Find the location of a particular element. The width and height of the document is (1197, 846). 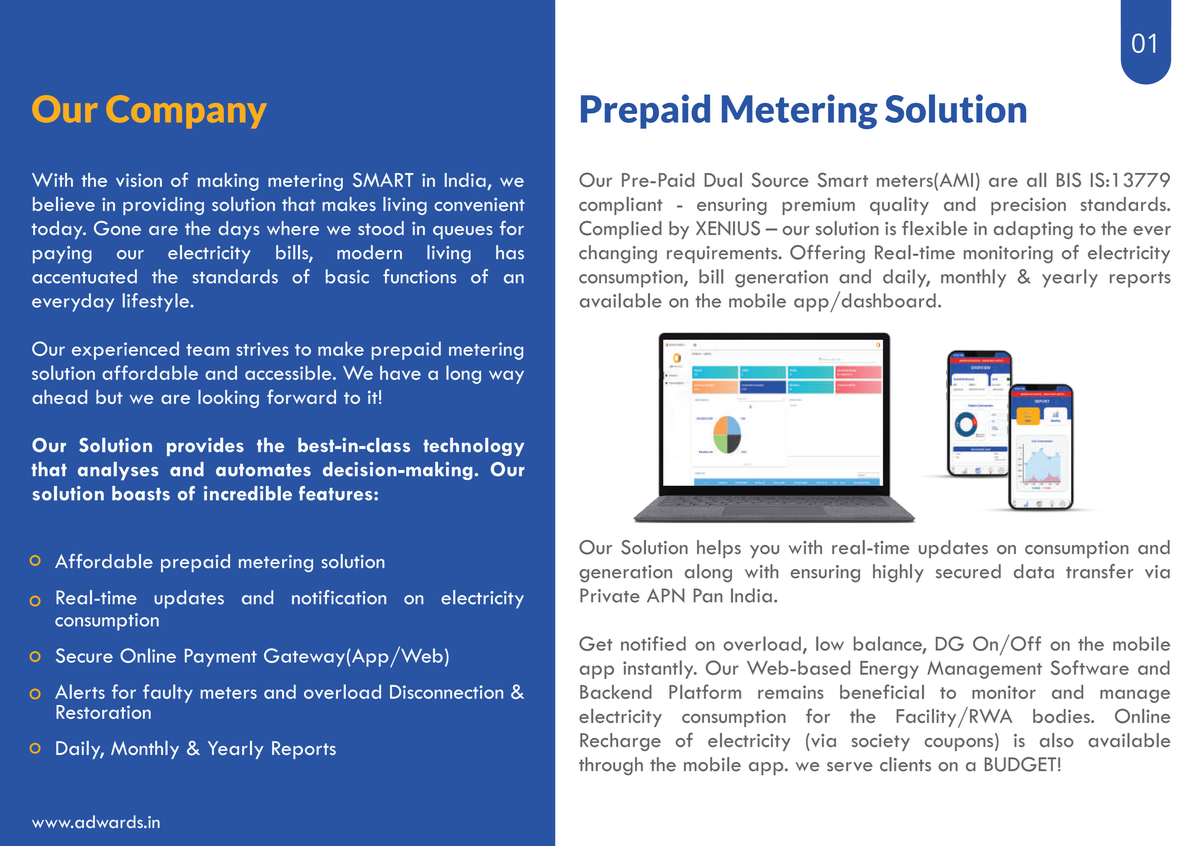

Company is located at coordinates (186, 111).
